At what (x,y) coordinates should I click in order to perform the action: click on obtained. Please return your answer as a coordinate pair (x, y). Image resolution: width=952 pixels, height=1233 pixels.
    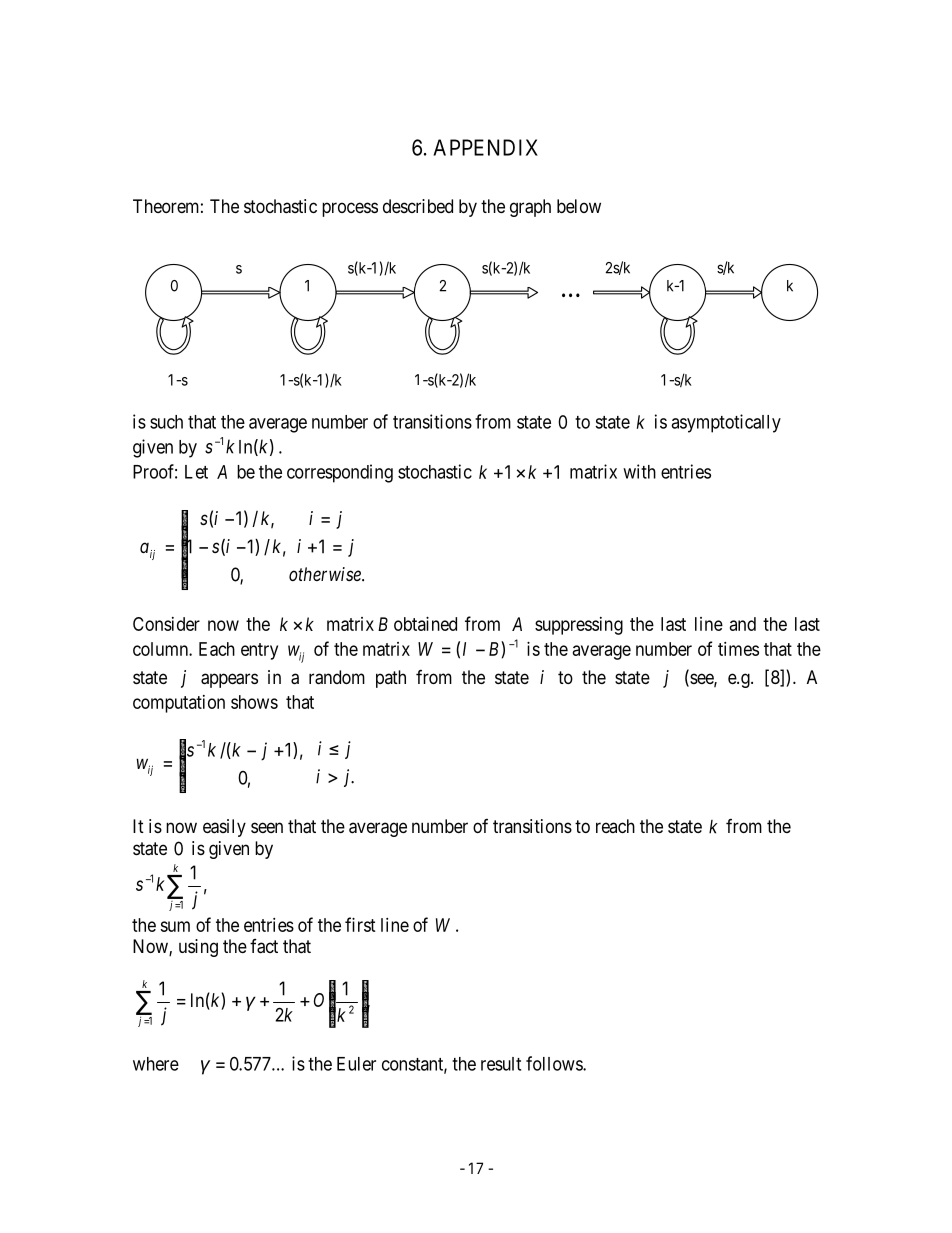
    Looking at the image, I should click on (425, 624).
